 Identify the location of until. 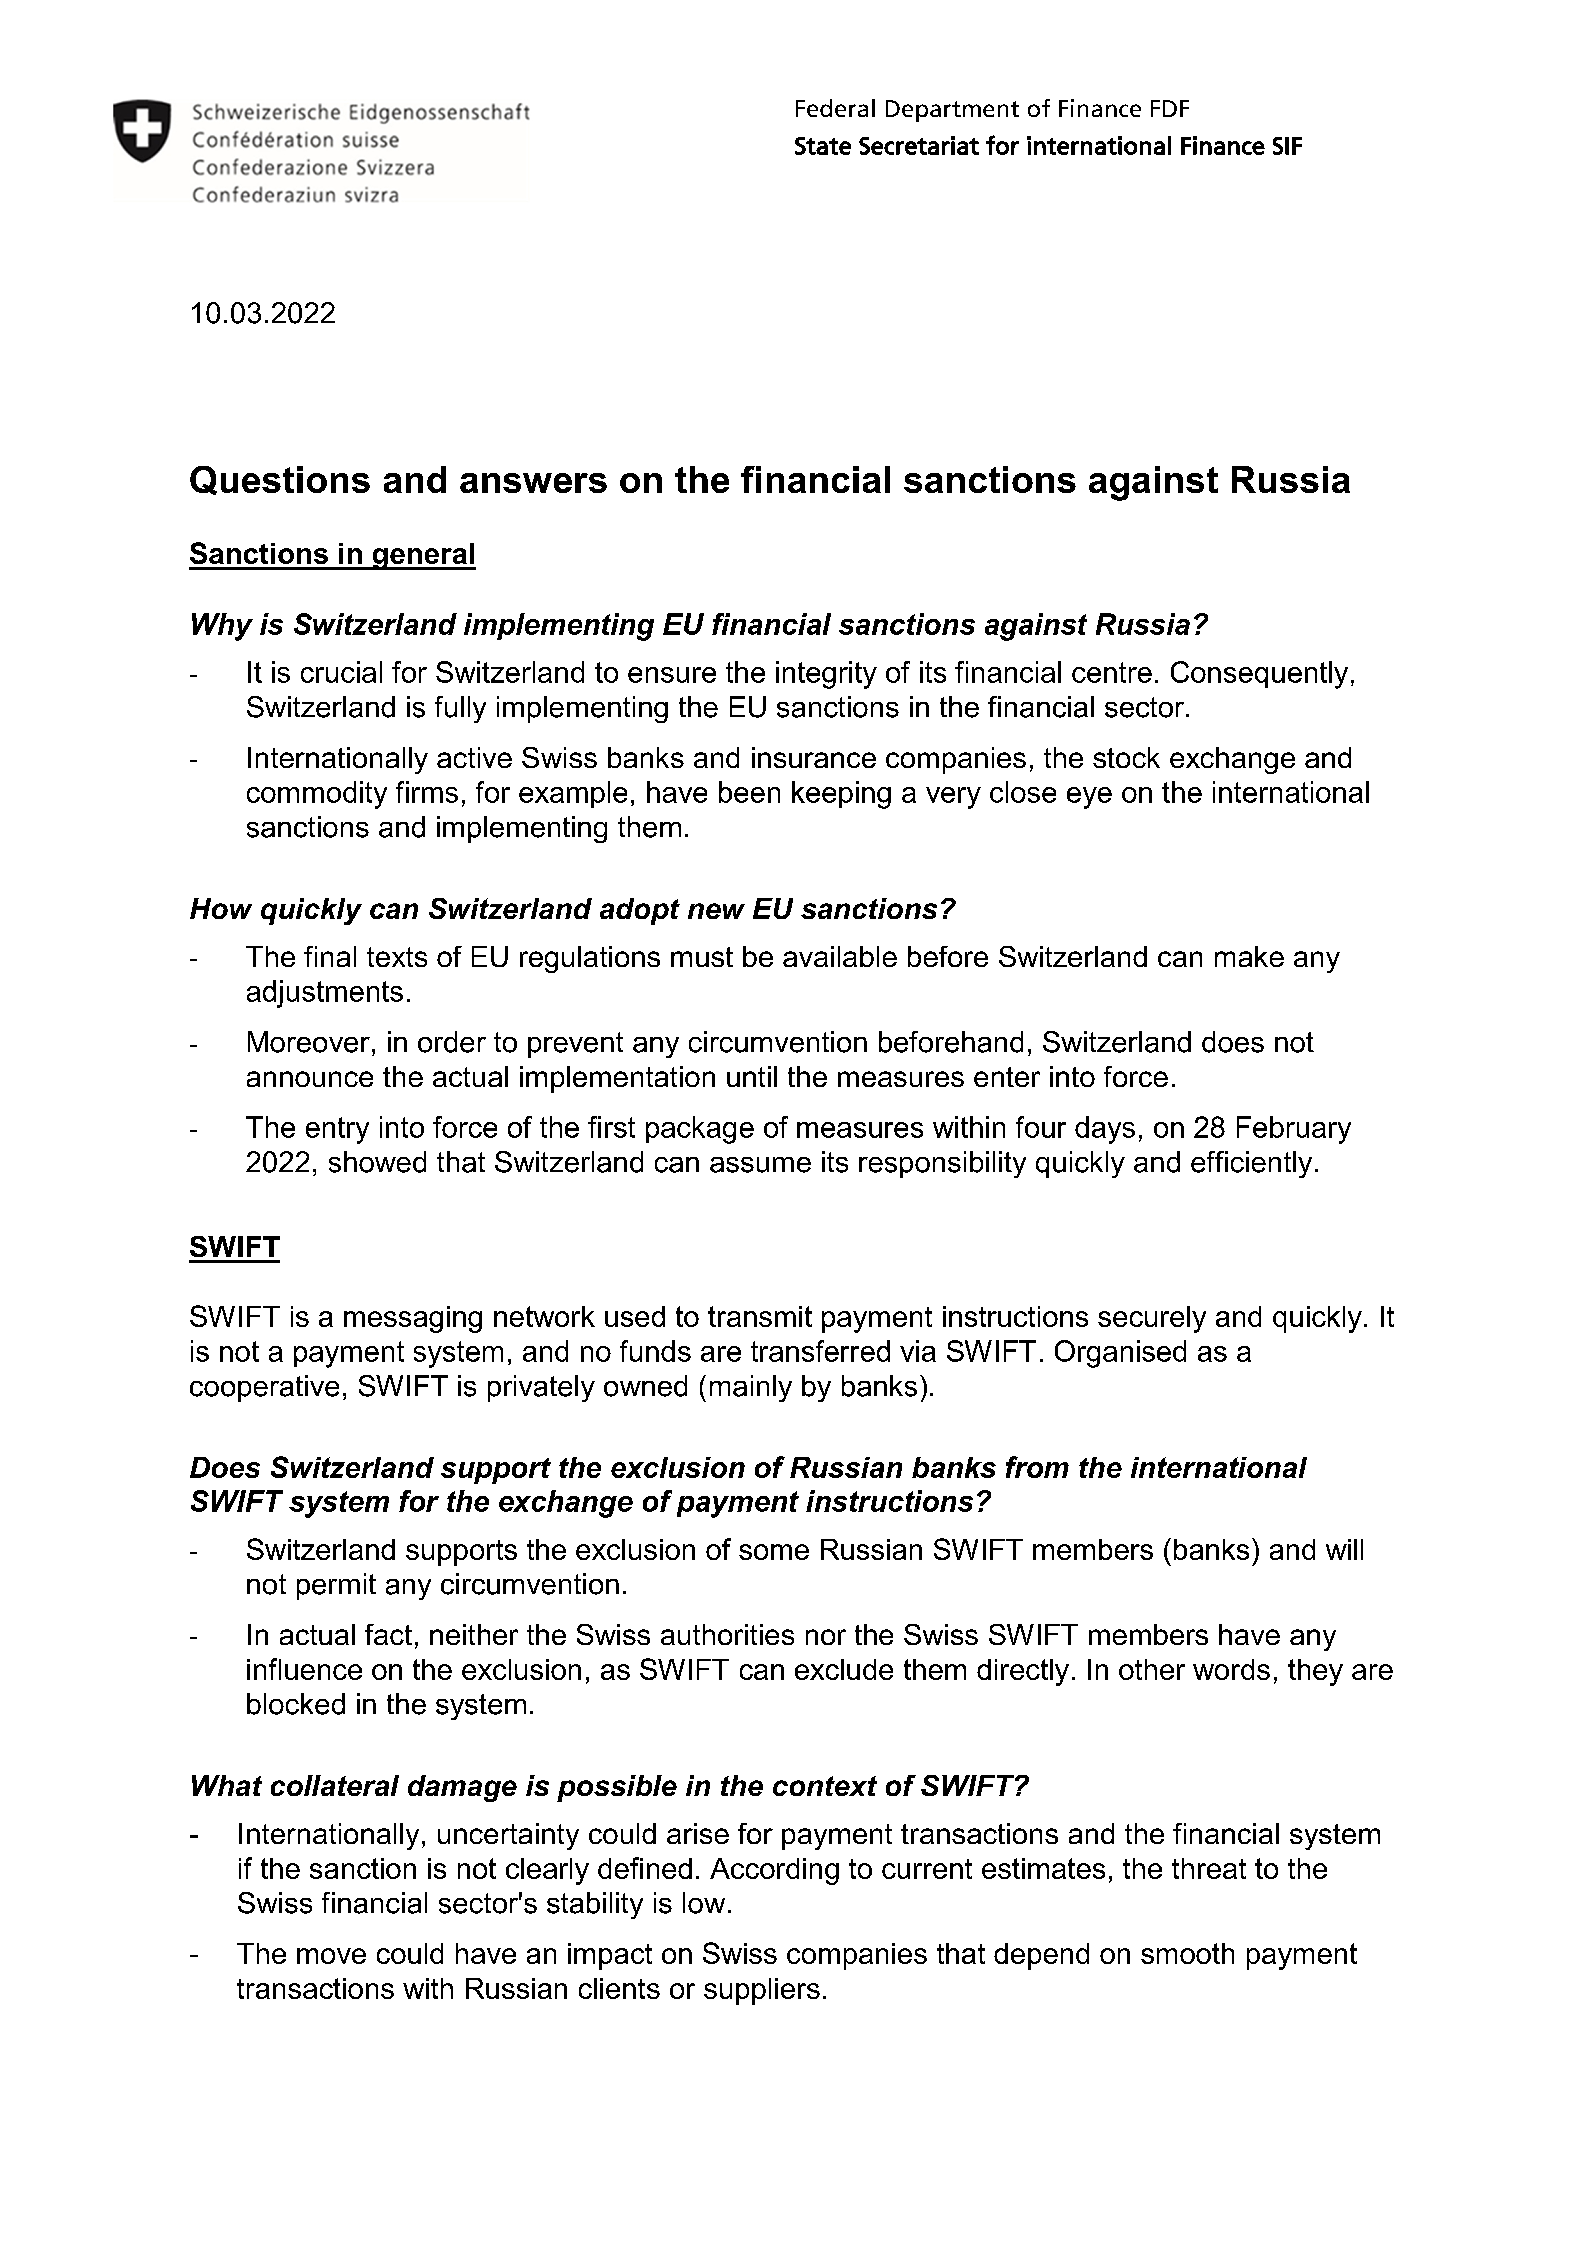
(752, 1076).
